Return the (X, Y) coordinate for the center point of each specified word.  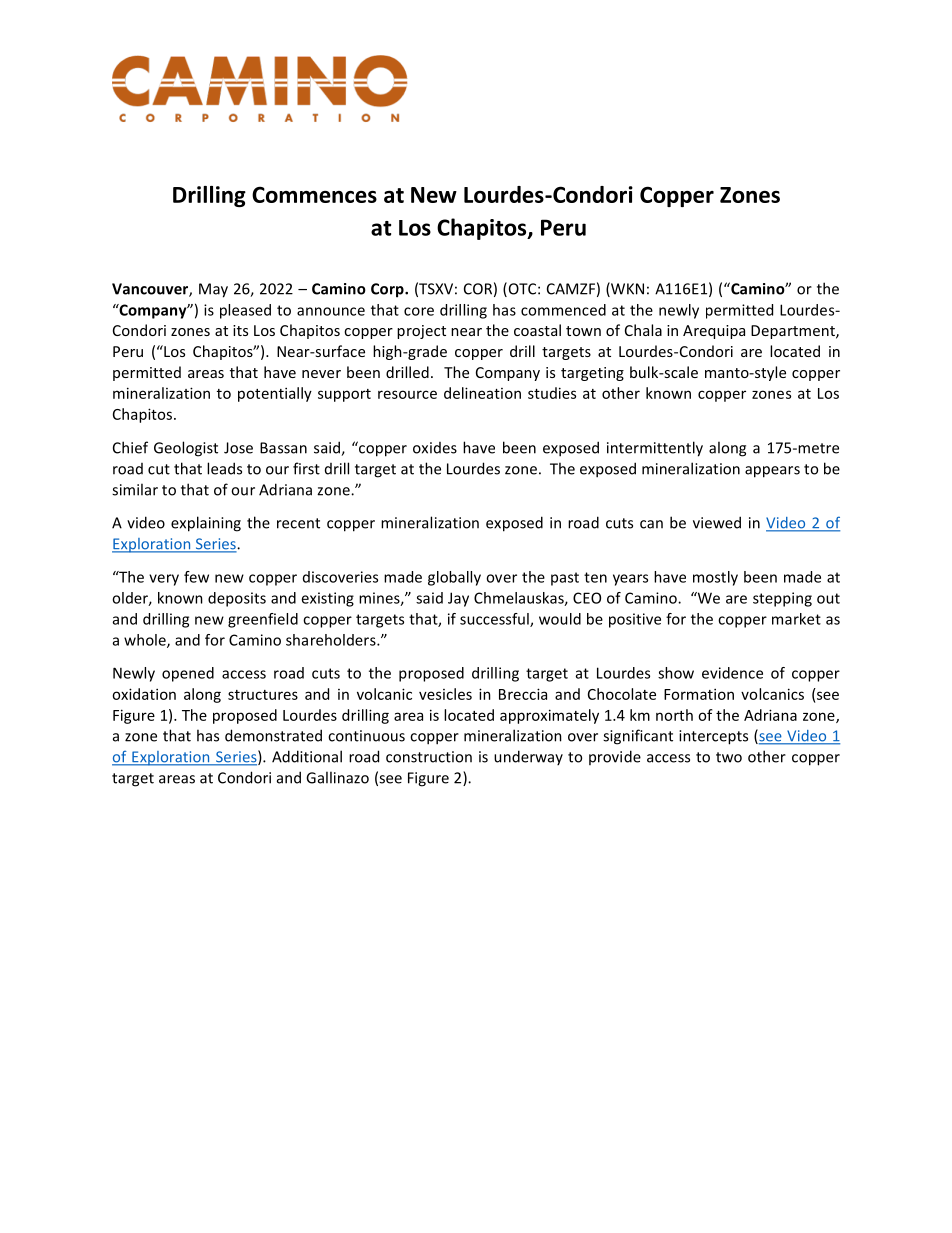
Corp (388, 290)
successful (495, 620)
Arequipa (714, 332)
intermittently (655, 449)
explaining (206, 524)
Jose (238, 448)
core (419, 311)
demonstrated (273, 735)
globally (454, 578)
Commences (314, 195)
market (796, 619)
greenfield (263, 620)
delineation (482, 393)
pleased (245, 311)
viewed (717, 522)
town (583, 331)
